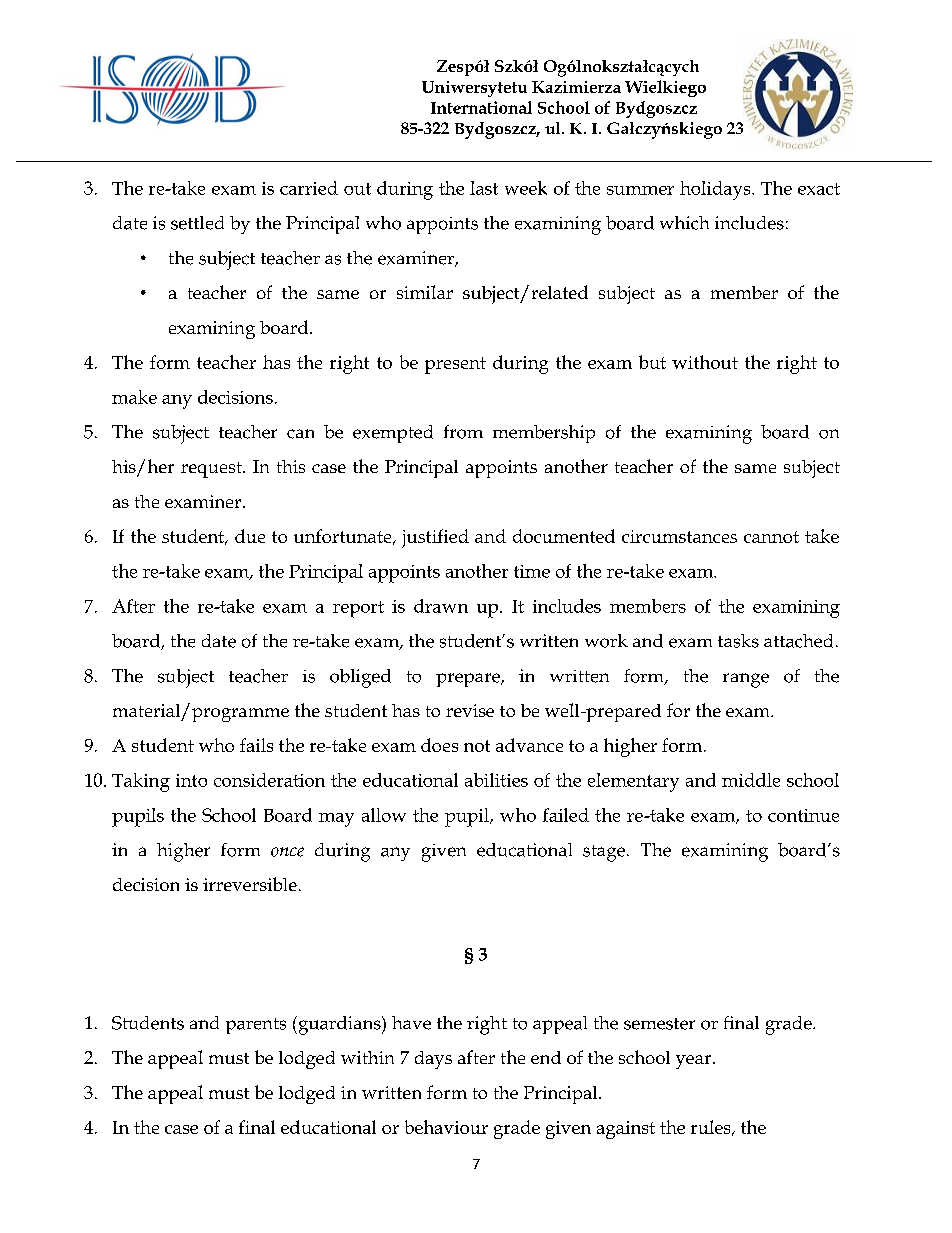  I want to click on present, so click(455, 365).
